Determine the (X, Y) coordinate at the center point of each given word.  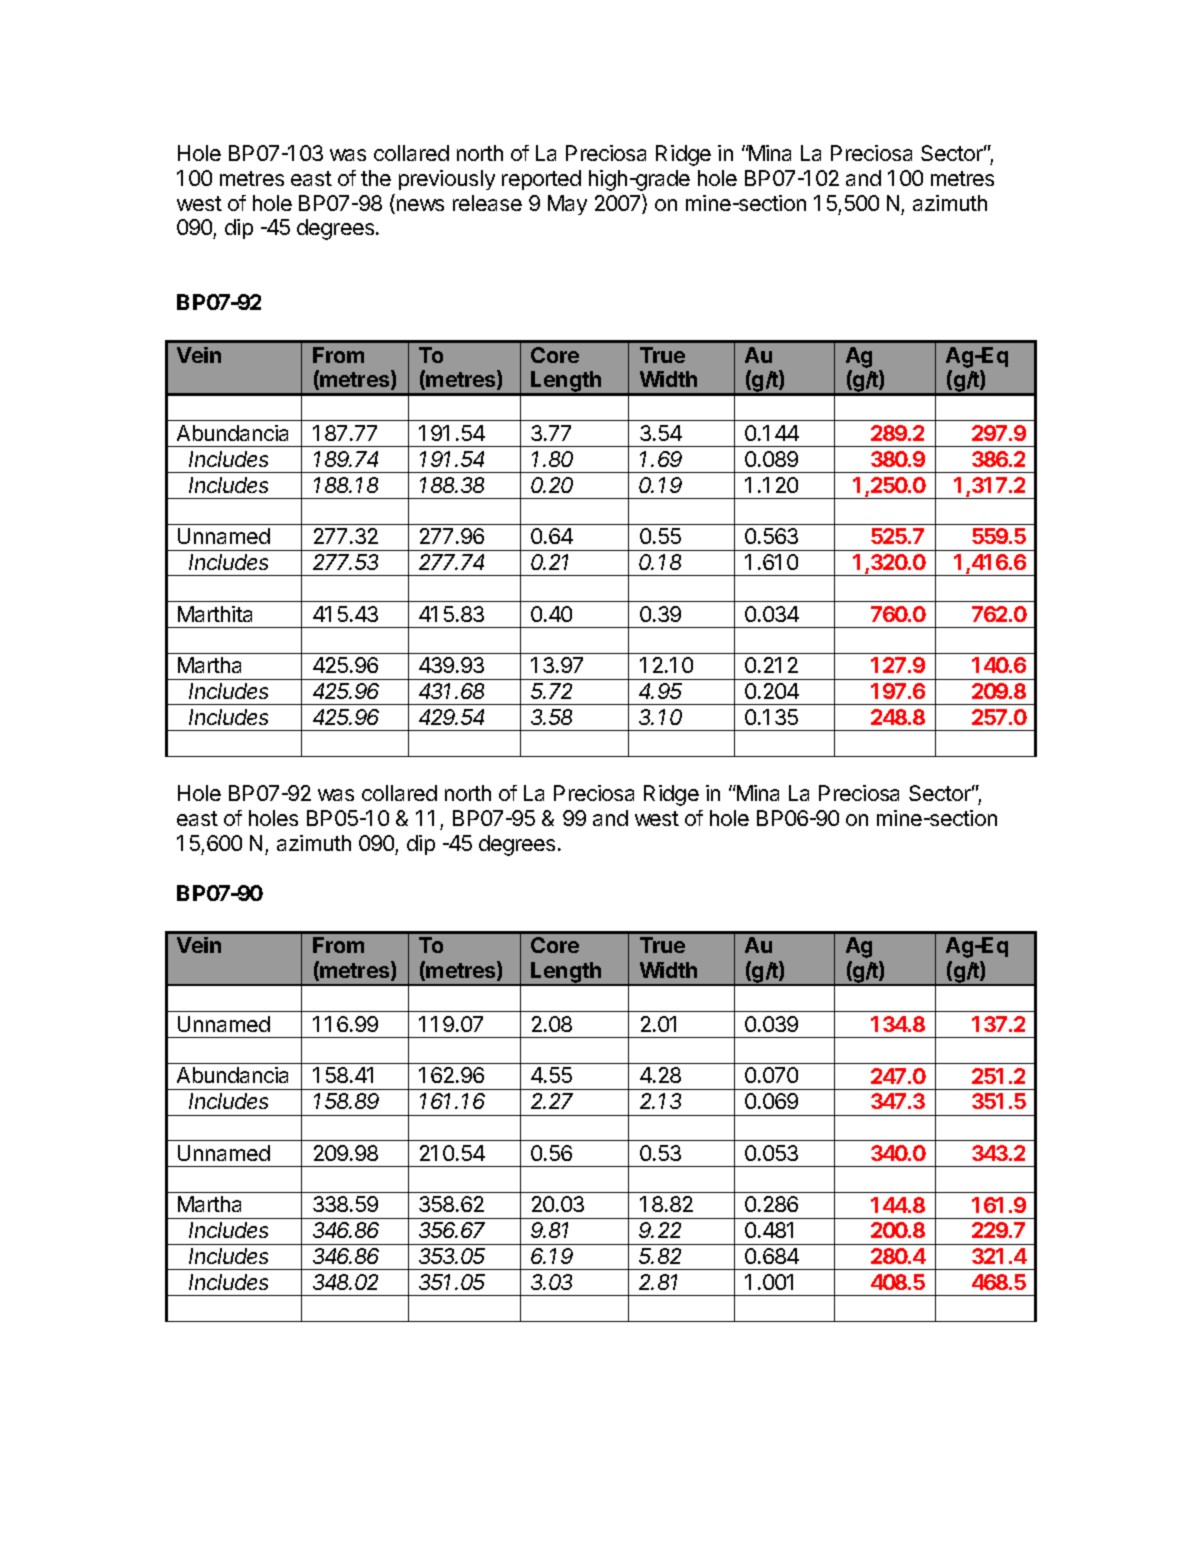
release (487, 203)
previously (447, 180)
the (376, 178)
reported (541, 180)
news (419, 206)
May (567, 205)
